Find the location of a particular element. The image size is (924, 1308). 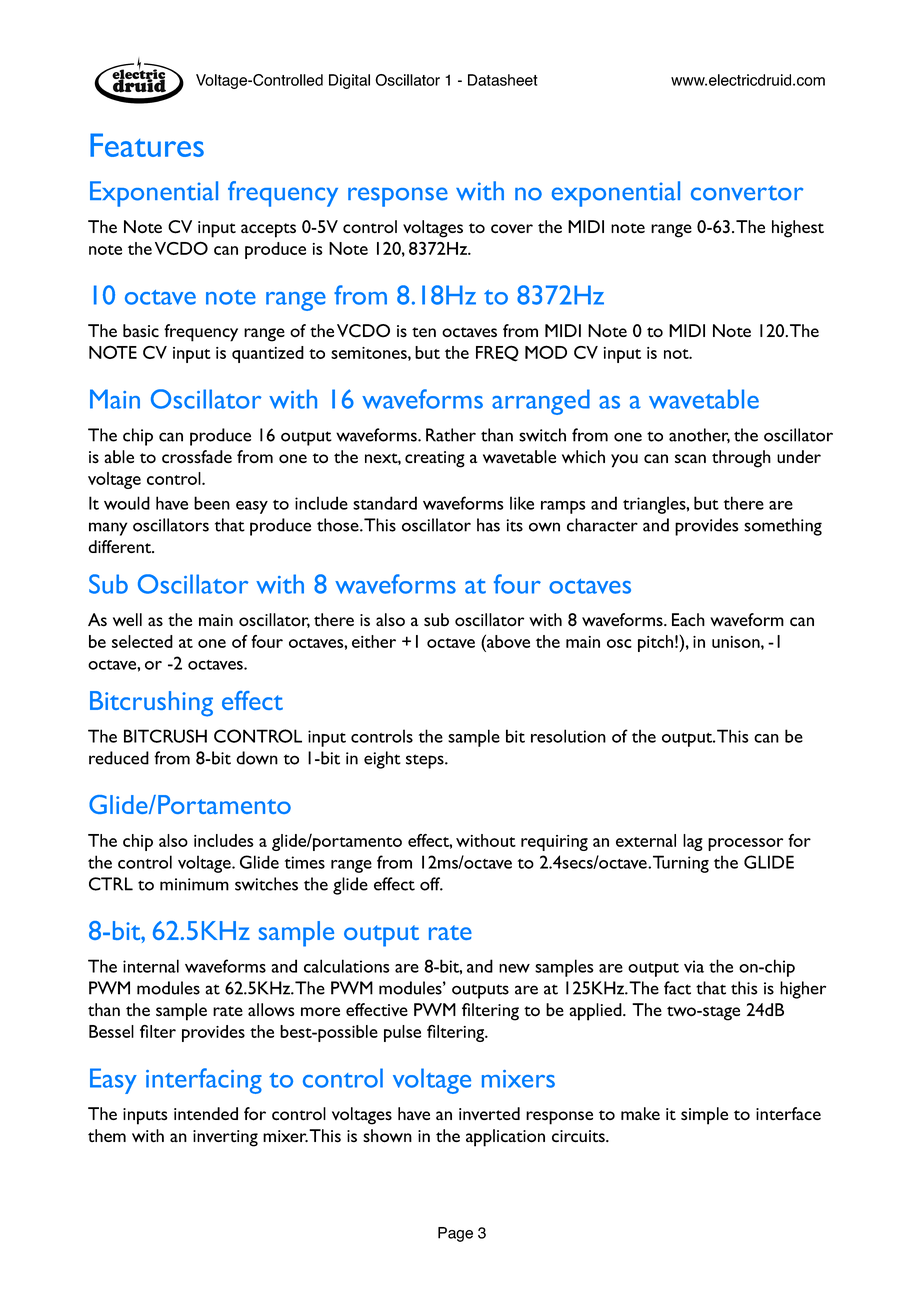

off is located at coordinates (431, 884).
